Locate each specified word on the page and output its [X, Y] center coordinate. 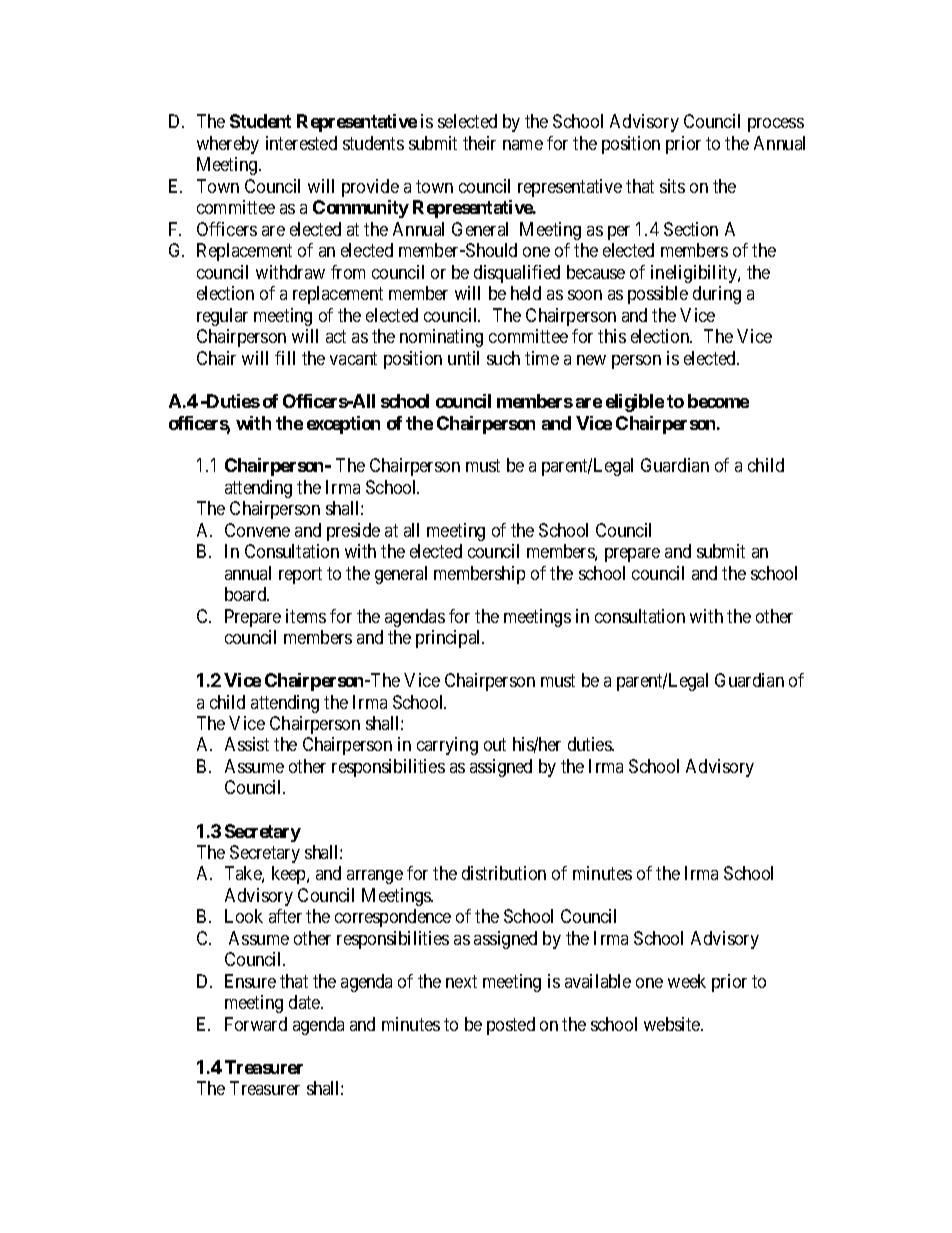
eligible [635, 403]
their [479, 143]
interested [301, 143]
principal [450, 639]
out [495, 745]
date [305, 1002]
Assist [247, 744]
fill [285, 358]
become [718, 401]
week [687, 981]
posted [511, 1026]
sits [672, 186]
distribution [504, 873]
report [300, 575]
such [503, 358]
